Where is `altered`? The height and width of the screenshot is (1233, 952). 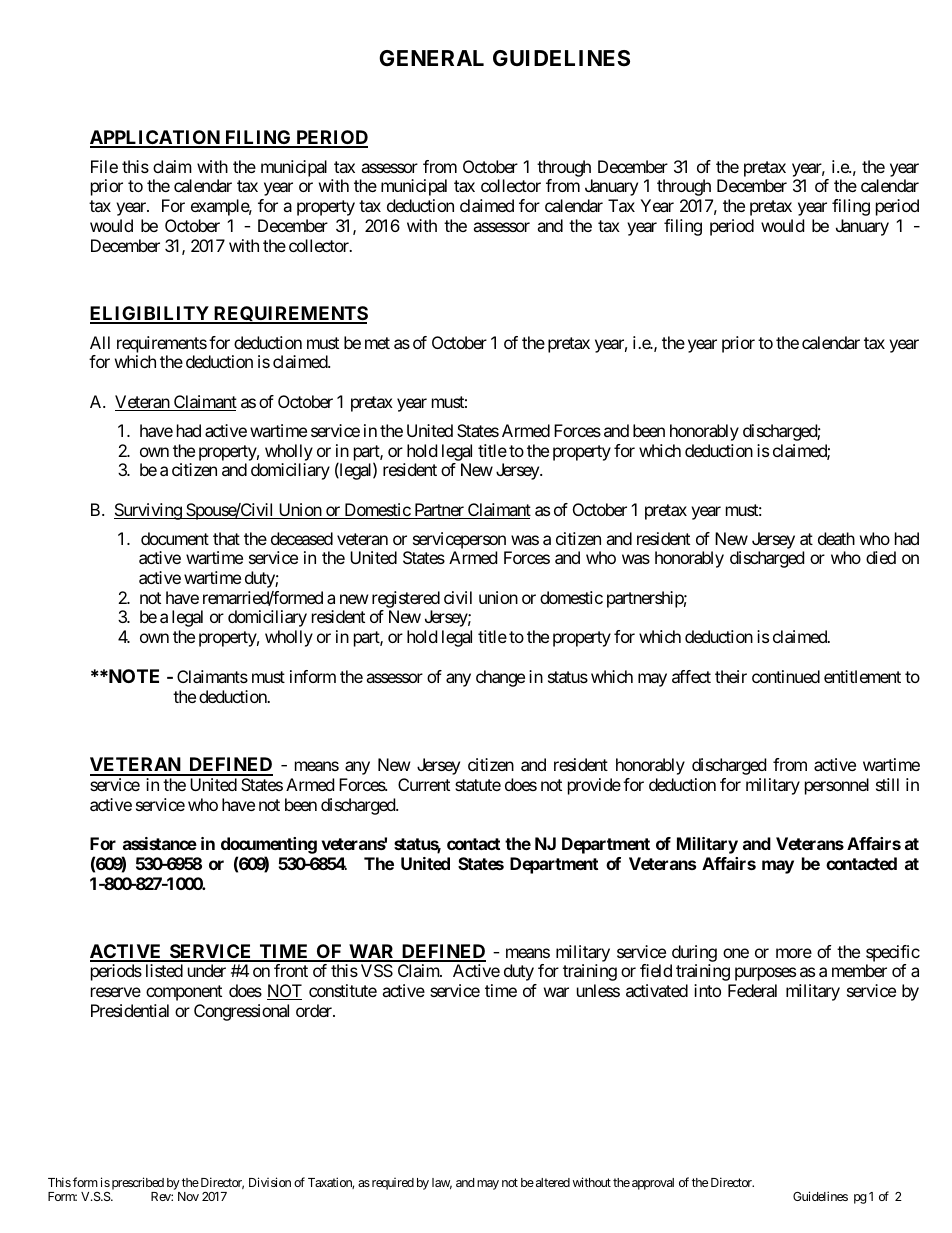 altered is located at coordinates (553, 1182).
